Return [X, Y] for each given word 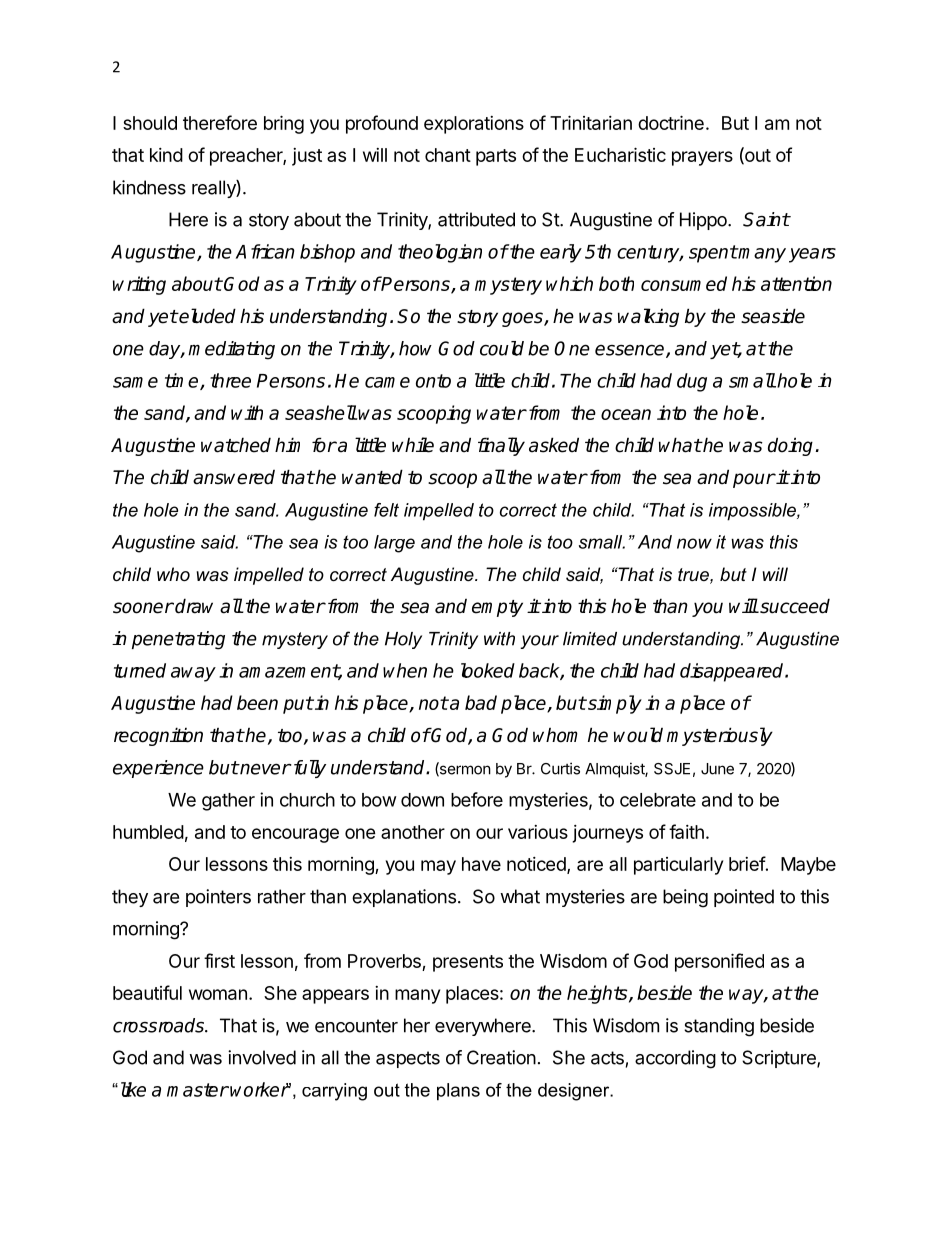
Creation [501, 1057]
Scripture [780, 1059]
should [150, 123]
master [198, 1090]
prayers [702, 158]
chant [448, 155]
